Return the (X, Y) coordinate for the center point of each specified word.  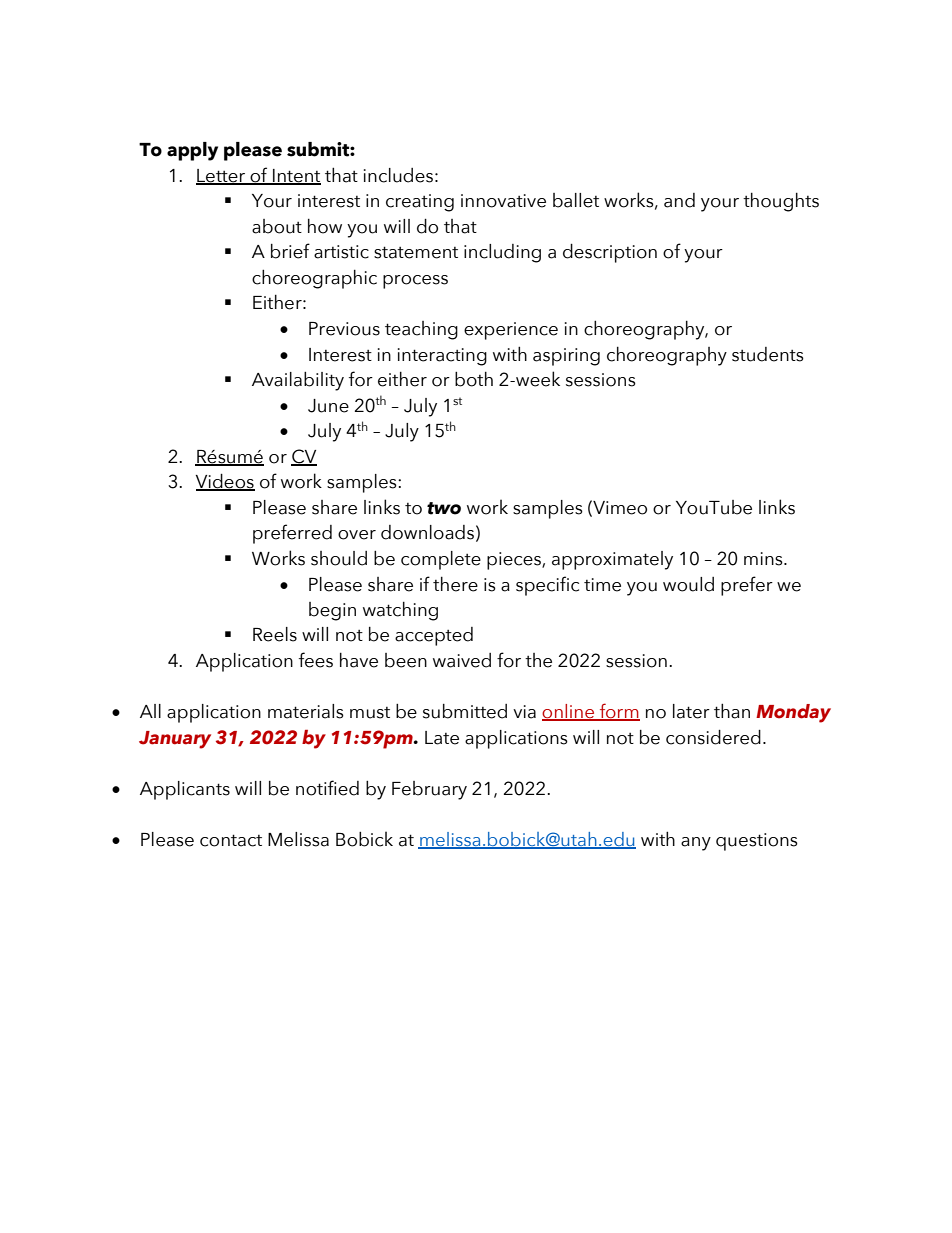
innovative (503, 201)
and (679, 200)
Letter (222, 176)
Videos (225, 482)
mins (764, 559)
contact (231, 840)
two (444, 508)
